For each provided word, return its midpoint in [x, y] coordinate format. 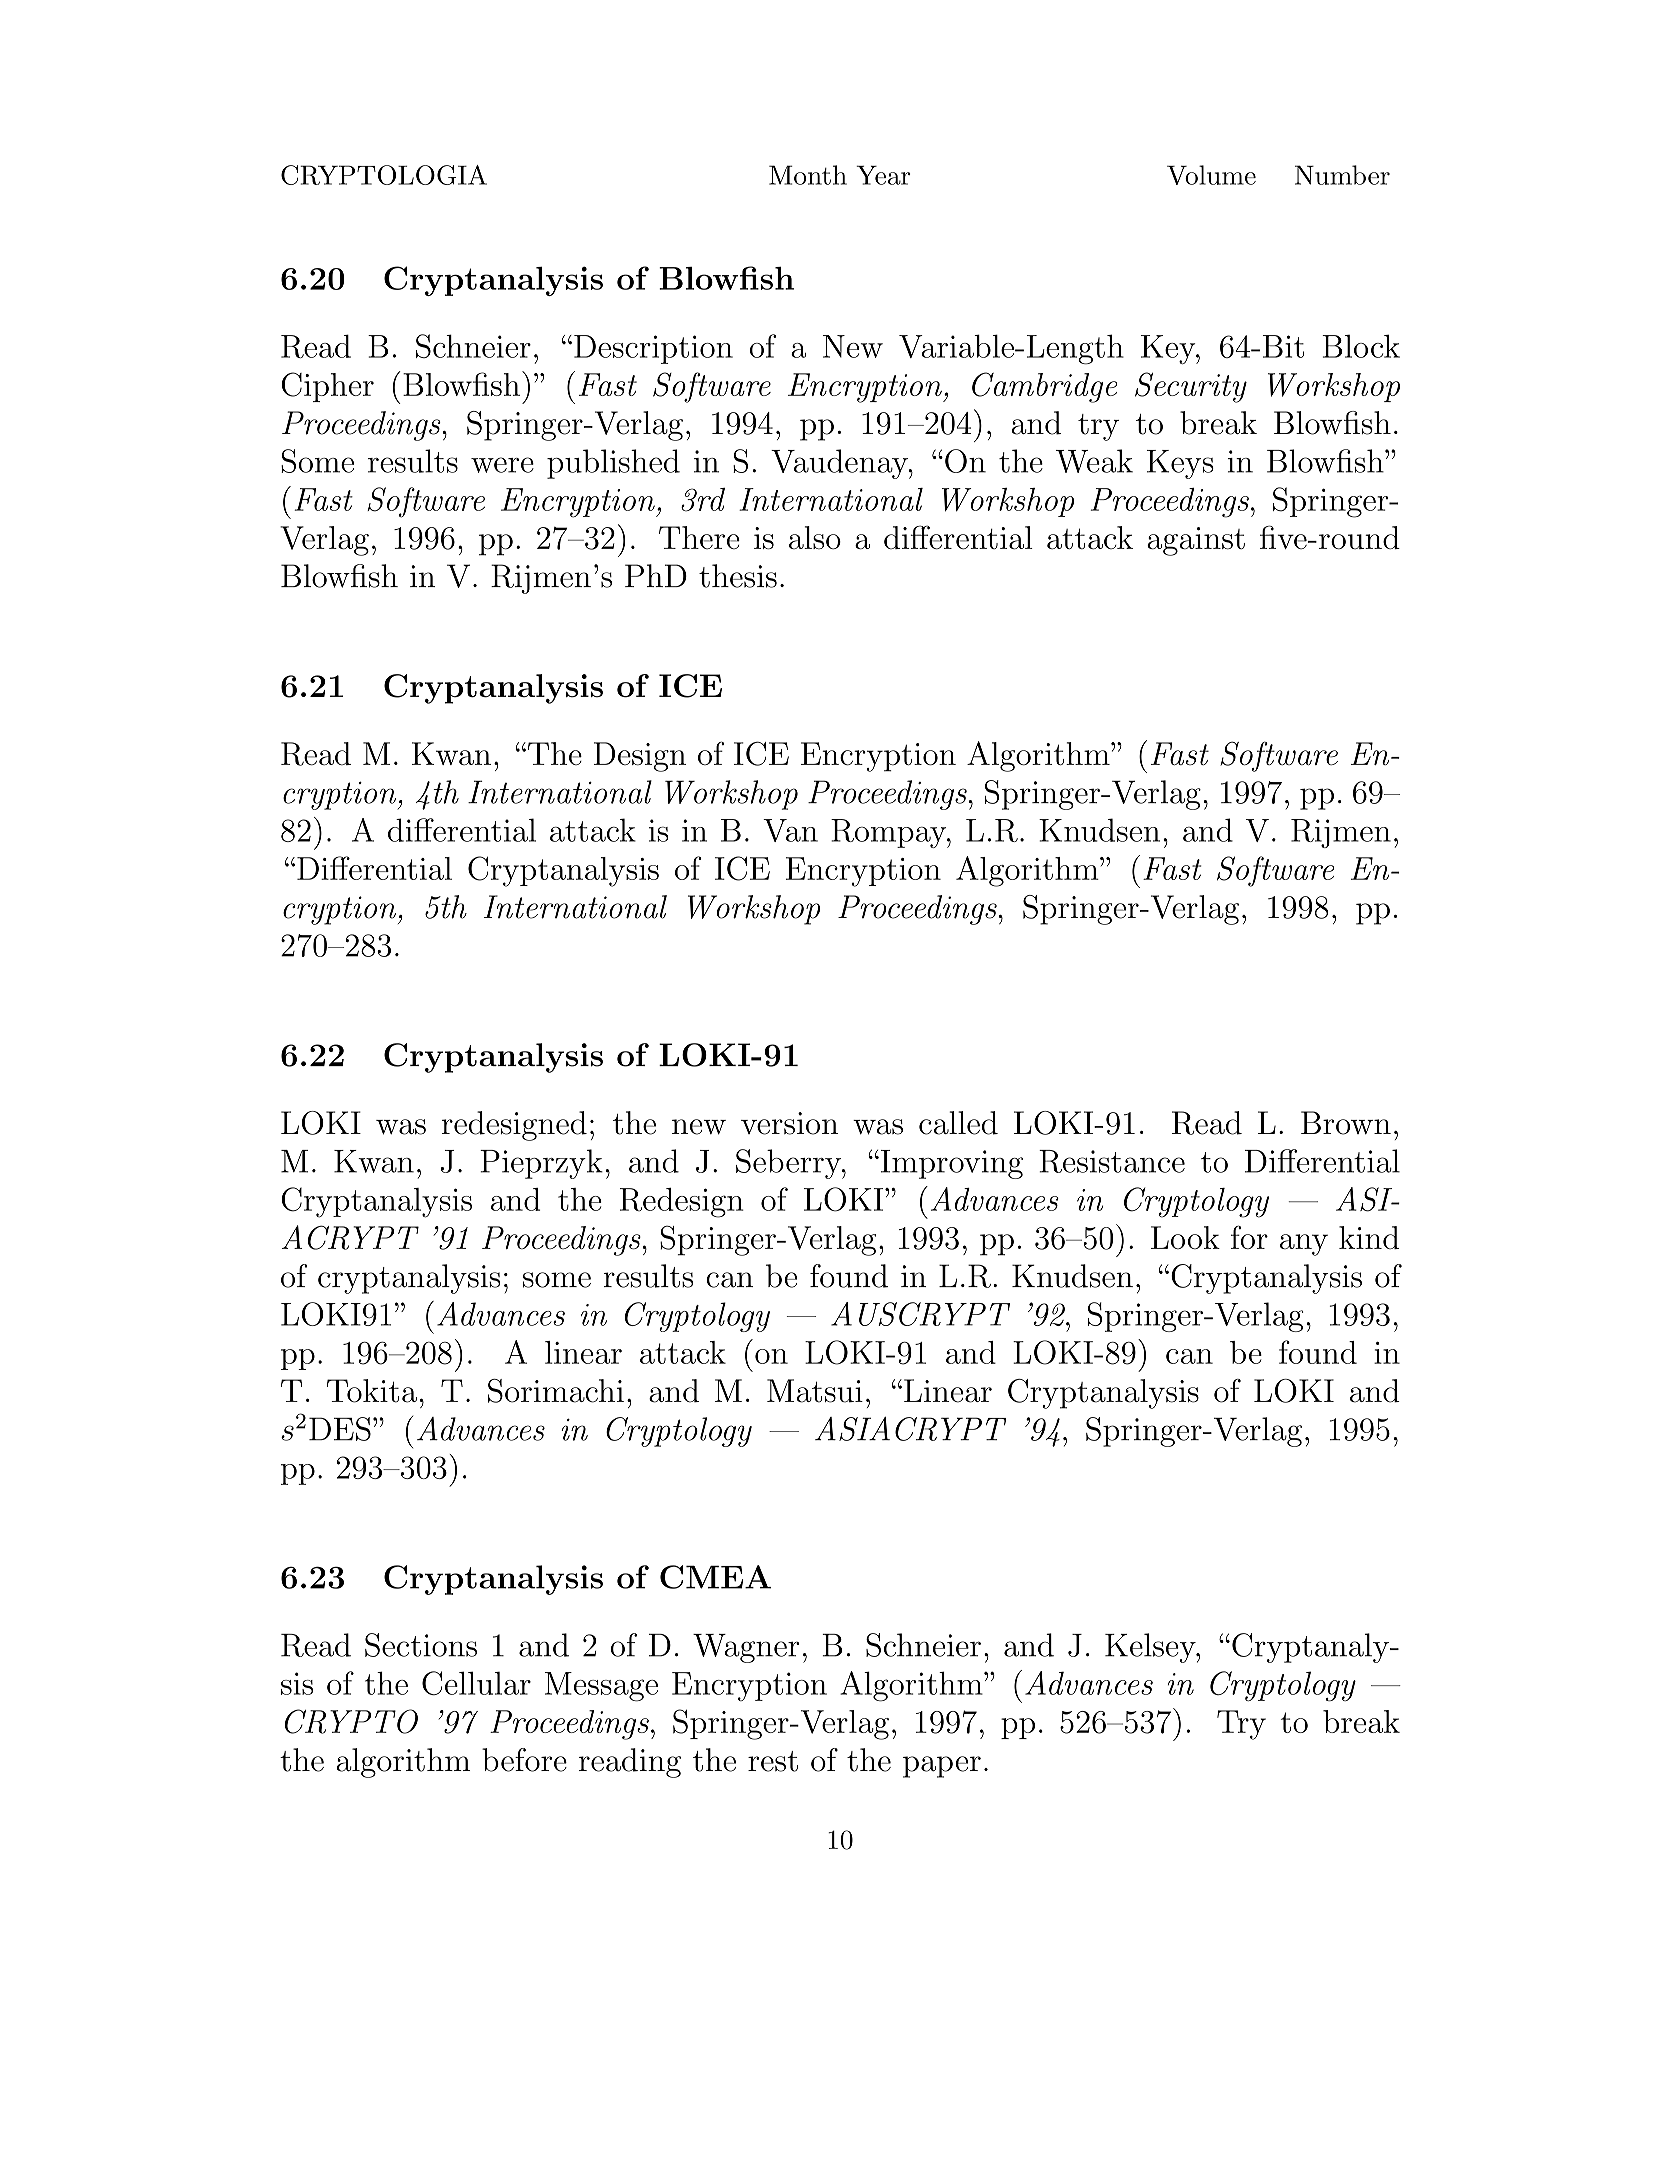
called [958, 1123]
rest [773, 1761]
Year [883, 175]
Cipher [327, 387]
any [1304, 1245]
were [502, 465]
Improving [950, 1164]
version [789, 1123]
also [815, 537]
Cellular [476, 1683]
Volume [1211, 175]
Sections [421, 1645]
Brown [1346, 1123]
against [1196, 541]
